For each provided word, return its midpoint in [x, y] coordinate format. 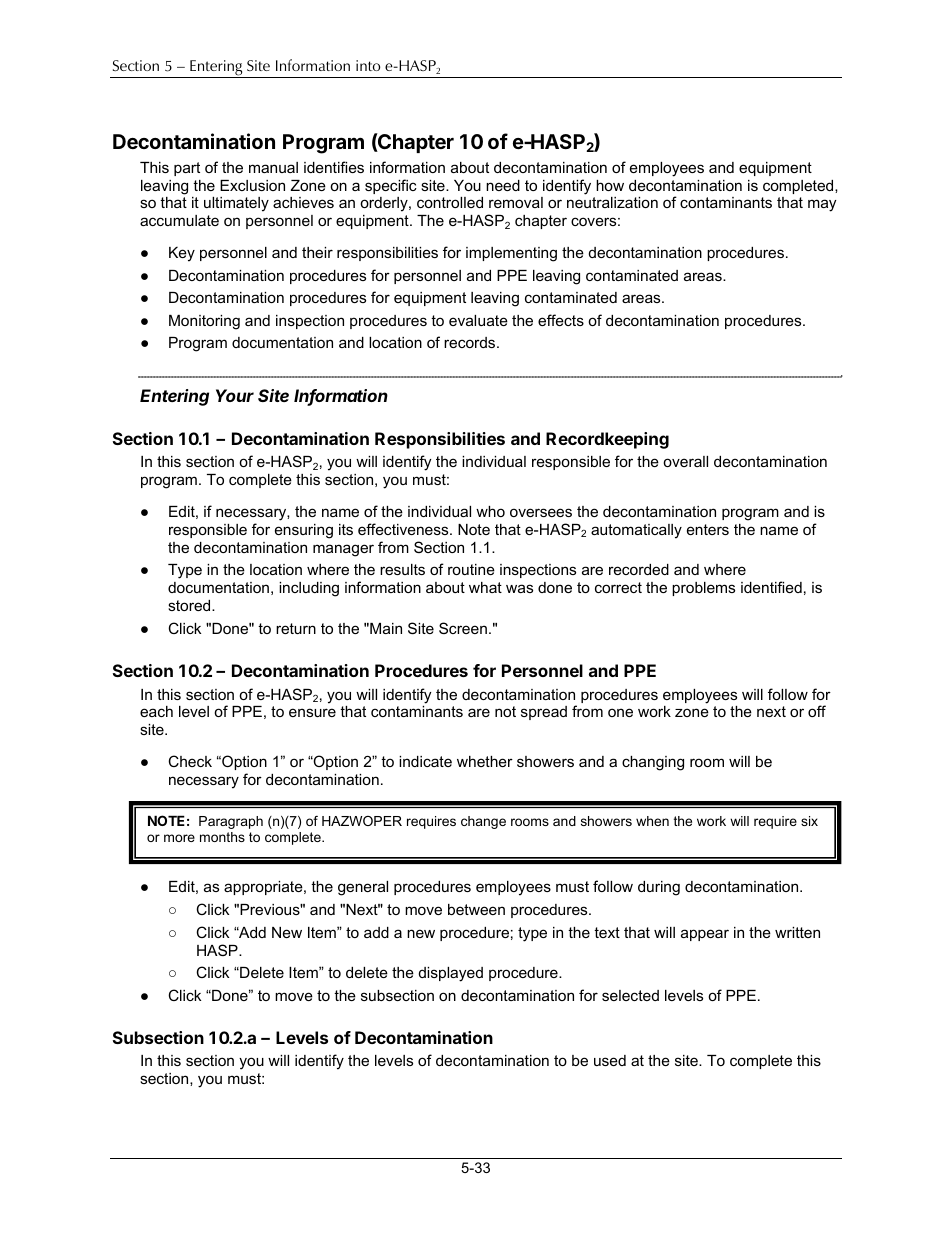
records [471, 342]
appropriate [264, 888]
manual [273, 167]
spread [544, 713]
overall [685, 461]
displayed [451, 974]
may [822, 205]
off [817, 711]
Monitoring [204, 322]
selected [630, 995]
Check [190, 761]
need [503, 185]
